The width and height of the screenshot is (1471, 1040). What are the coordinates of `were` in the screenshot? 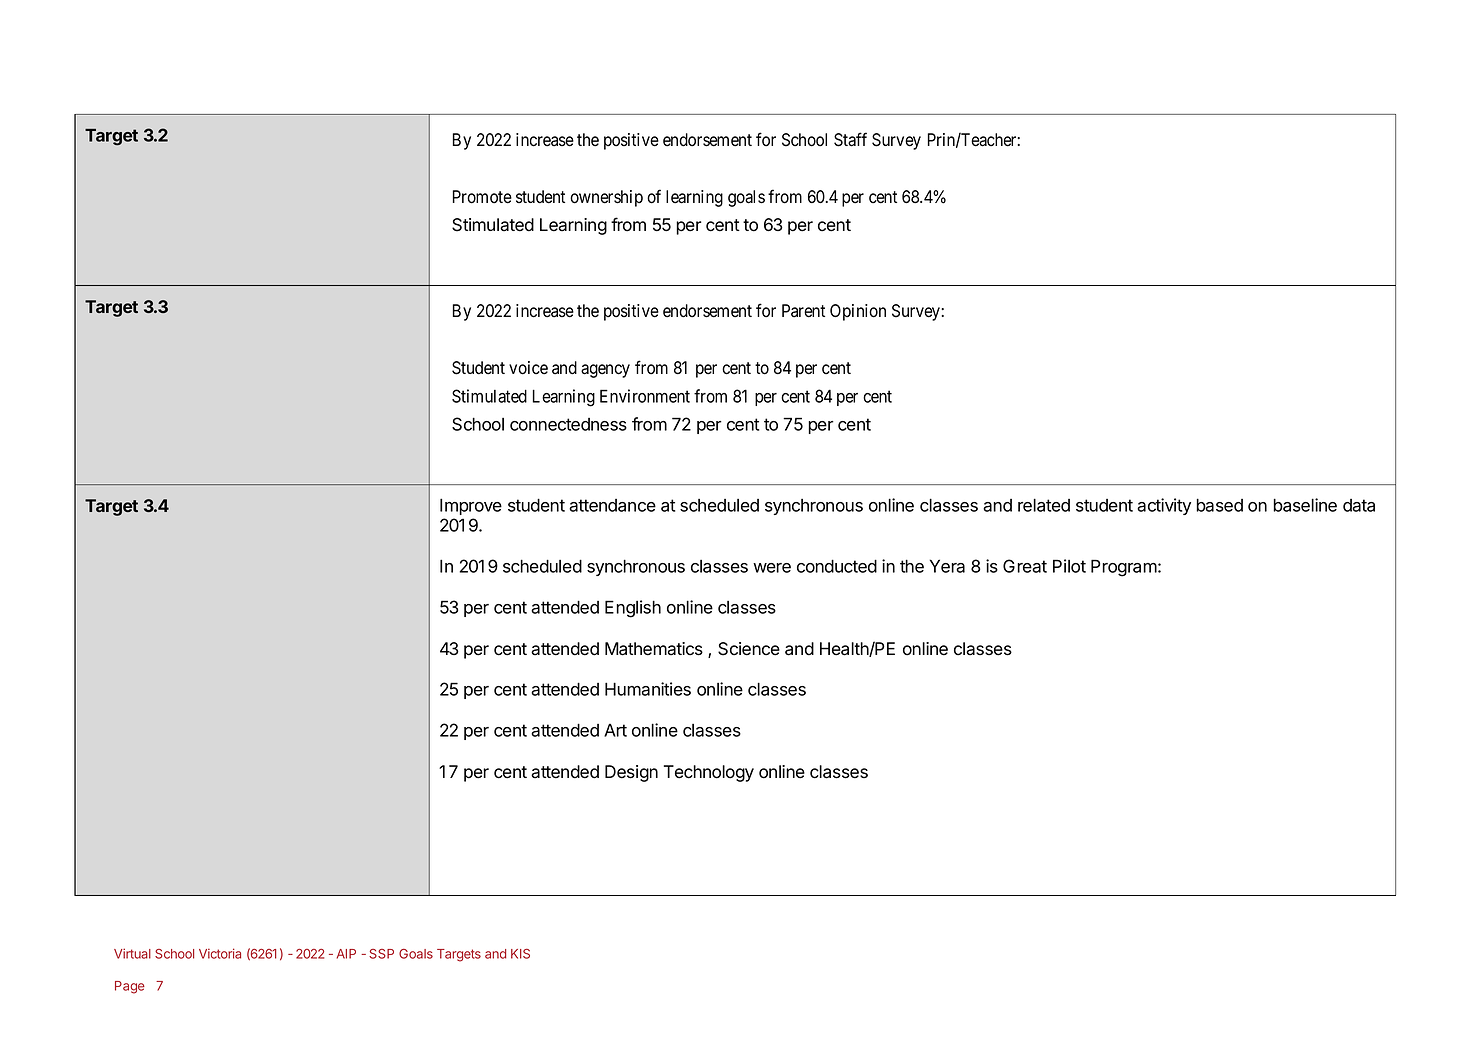 It's located at (772, 568).
